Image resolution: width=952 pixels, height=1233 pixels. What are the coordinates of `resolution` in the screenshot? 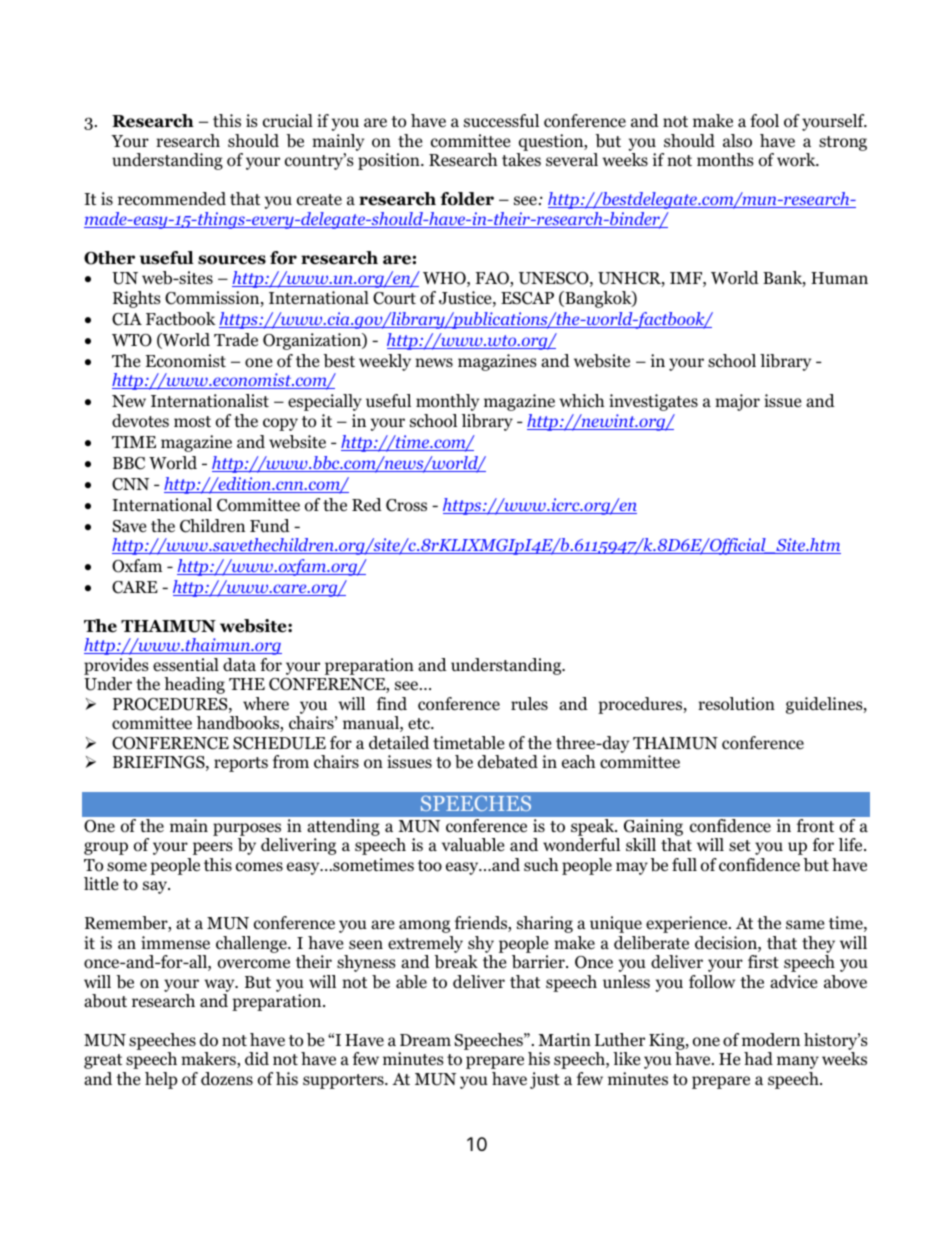 It's located at (736, 704).
